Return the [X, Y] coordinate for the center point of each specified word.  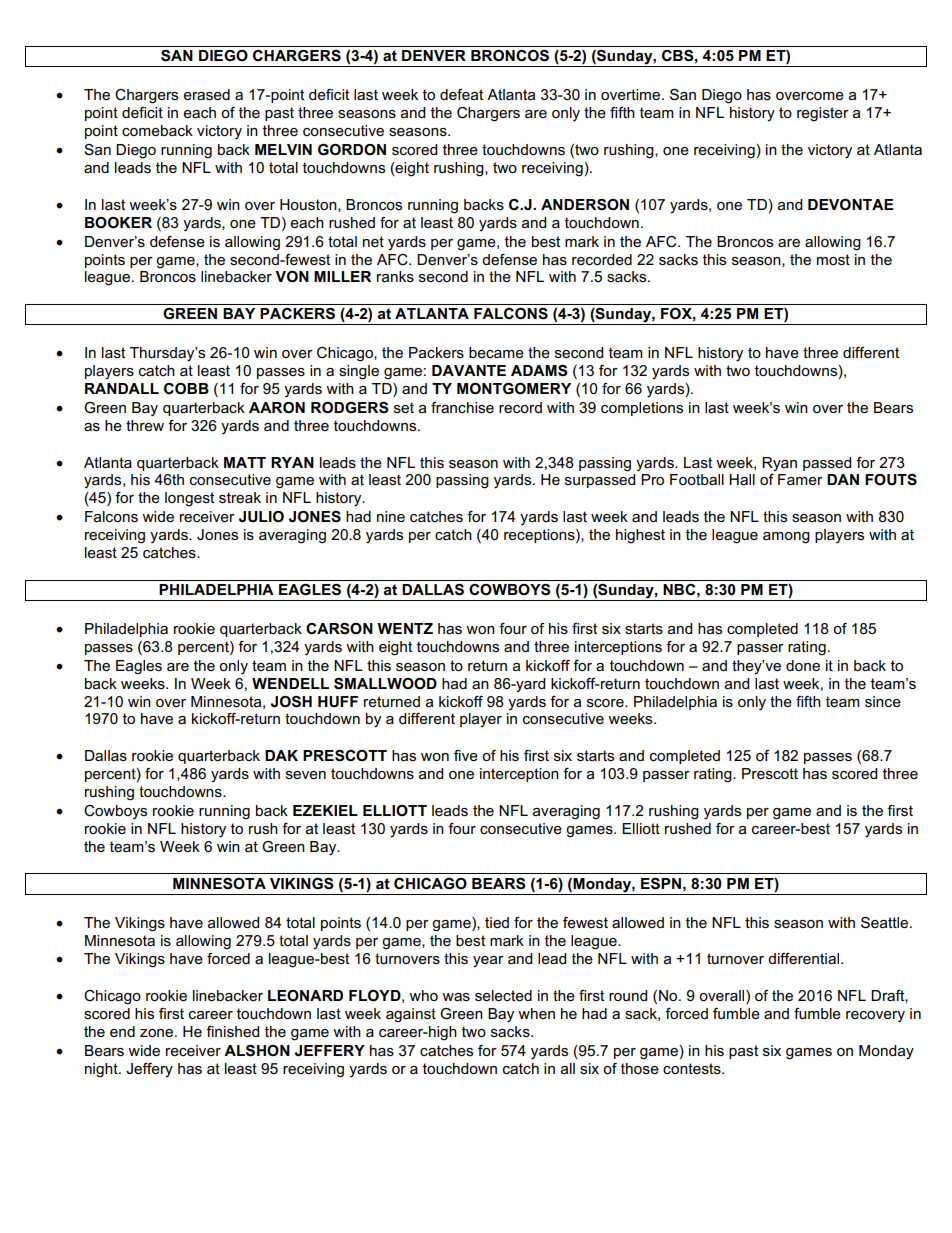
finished [232, 1031]
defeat [461, 94]
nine [391, 516]
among [786, 538]
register [823, 114]
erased [206, 94]
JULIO [261, 517]
